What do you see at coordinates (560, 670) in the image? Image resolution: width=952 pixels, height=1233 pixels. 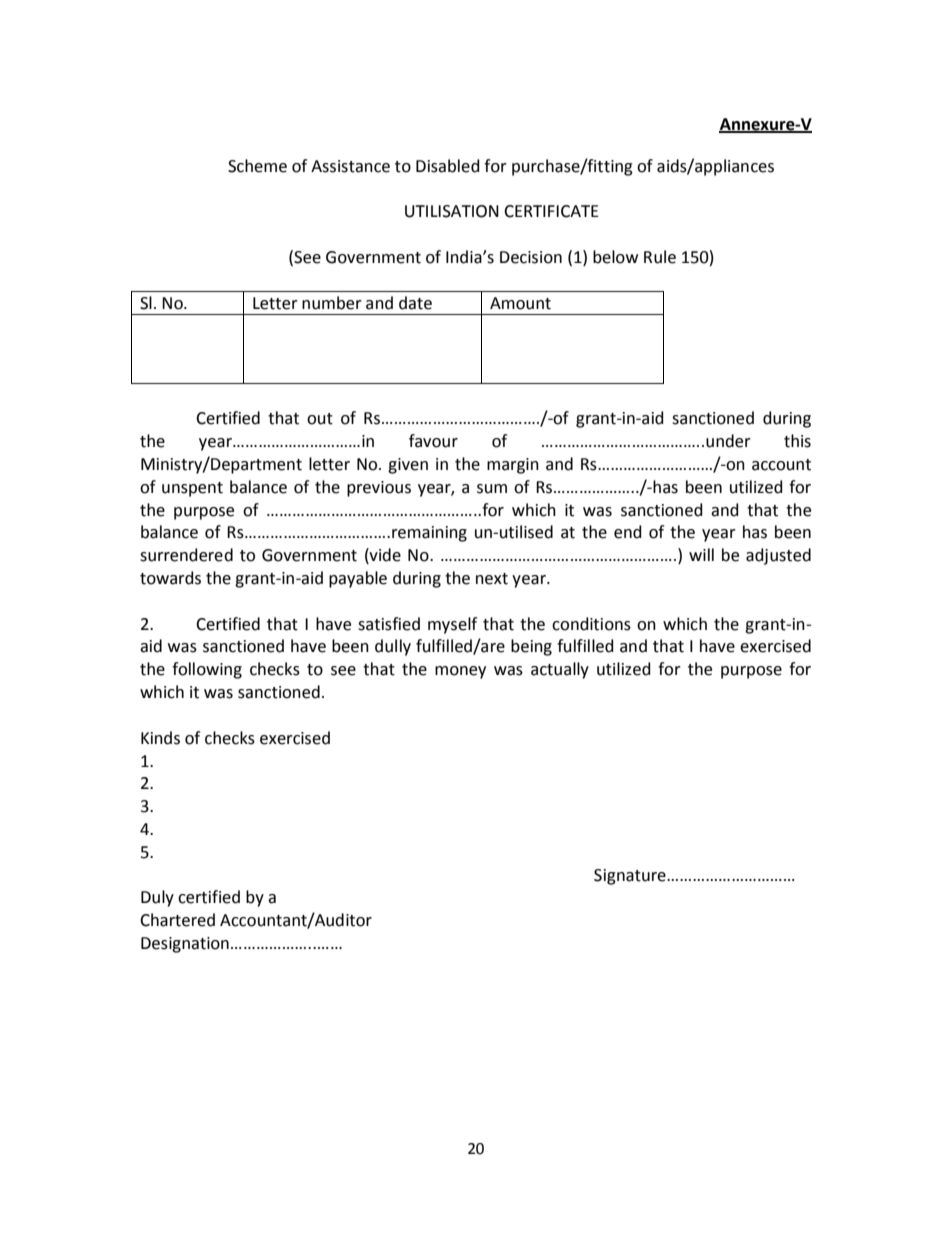 I see `actually` at bounding box center [560, 670].
